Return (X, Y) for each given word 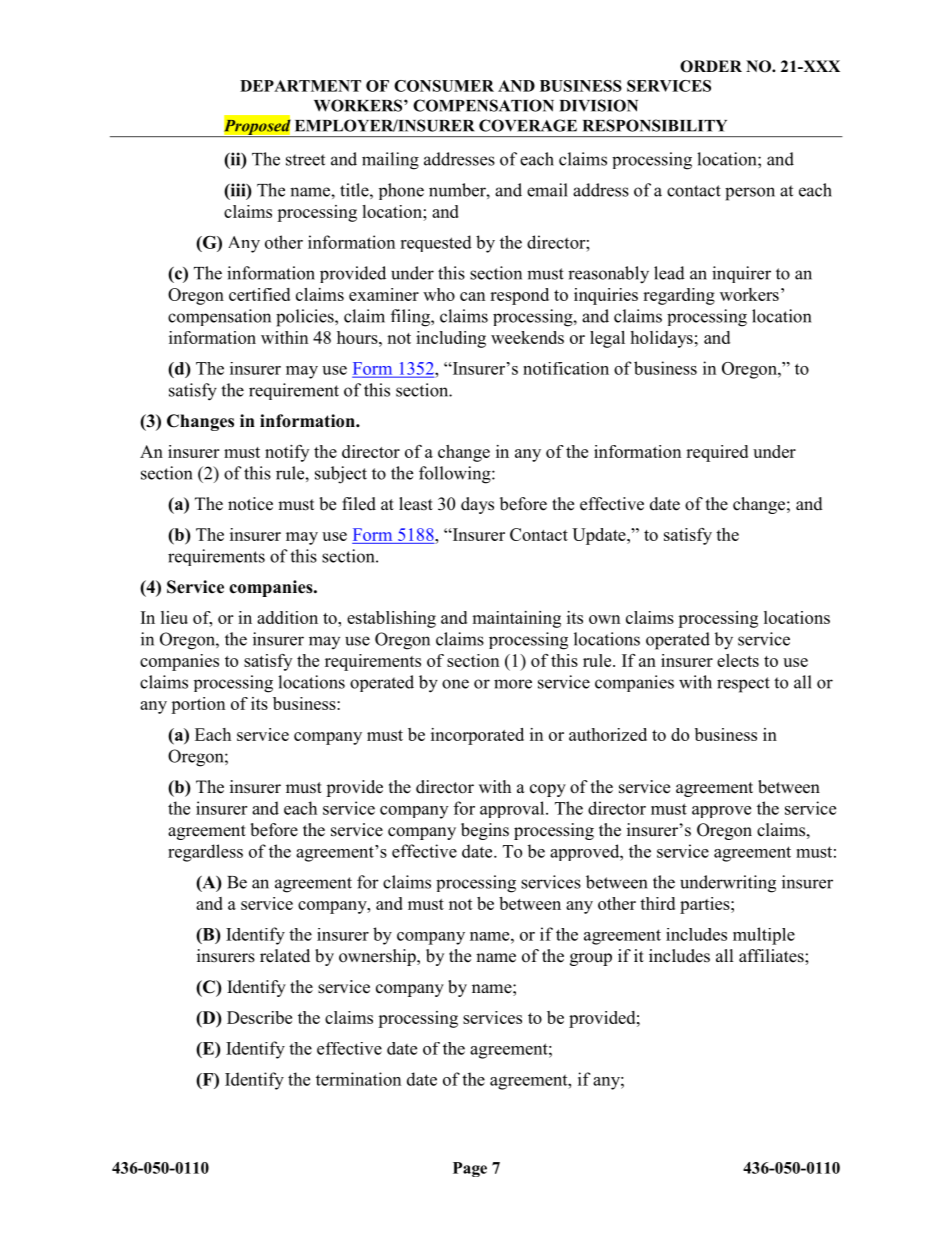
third (657, 903)
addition (287, 617)
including (451, 339)
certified (259, 294)
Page (470, 1169)
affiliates (772, 956)
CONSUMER (444, 86)
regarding (679, 296)
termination (358, 1079)
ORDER (711, 66)
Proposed (257, 128)
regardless (205, 853)
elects (738, 660)
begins (485, 831)
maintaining (516, 619)
